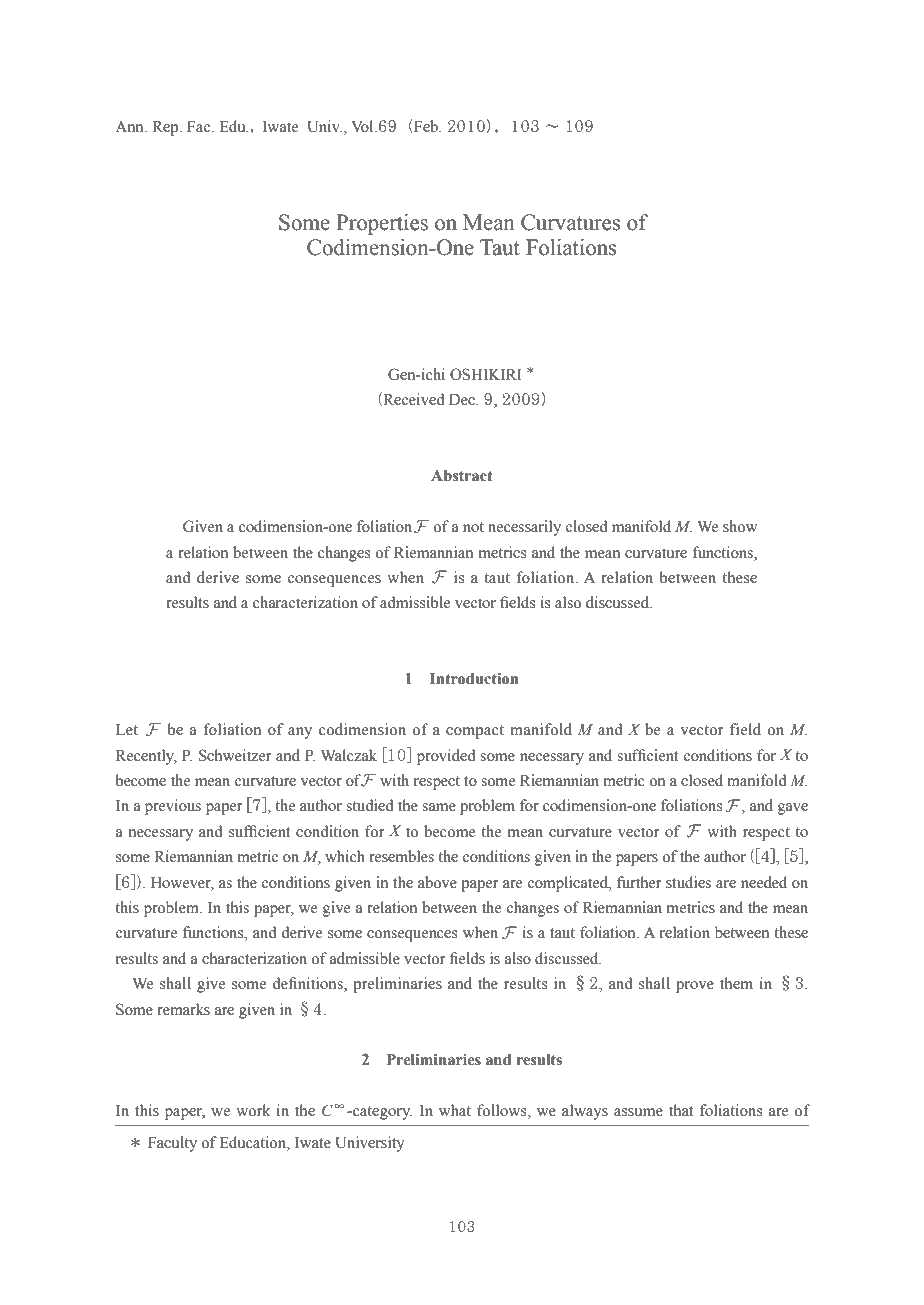 This screenshot has height=1305, width=924. Describe the element at coordinates (740, 526) in the screenshot. I see `show` at that location.
